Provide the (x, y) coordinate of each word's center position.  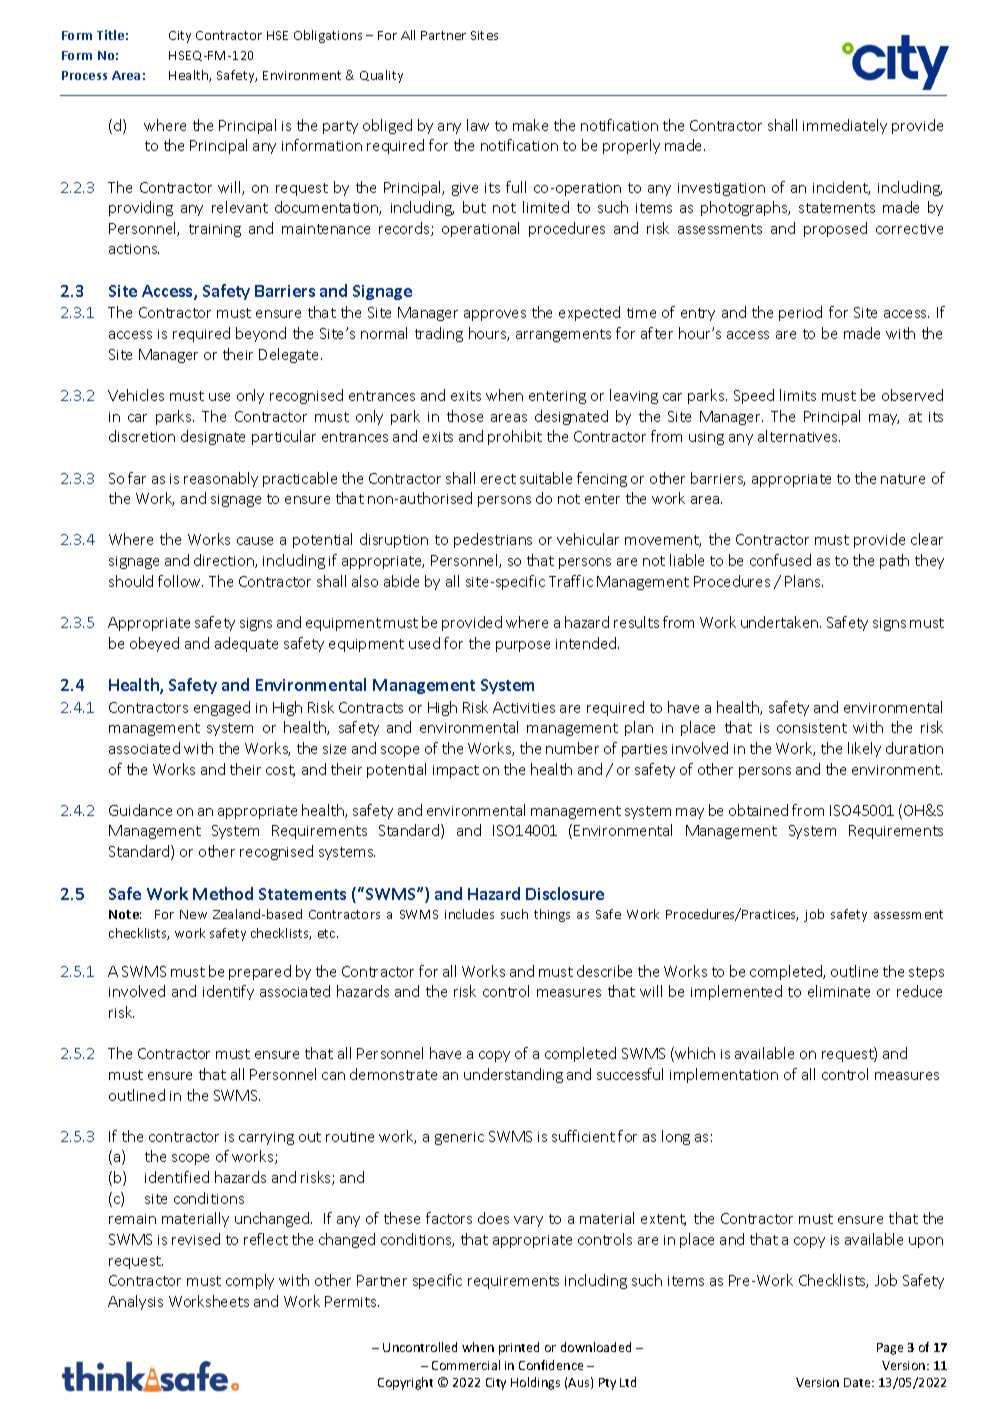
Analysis (135, 1302)
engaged (222, 708)
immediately (845, 126)
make (530, 125)
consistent (812, 728)
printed (519, 1348)
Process (84, 75)
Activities (524, 707)
